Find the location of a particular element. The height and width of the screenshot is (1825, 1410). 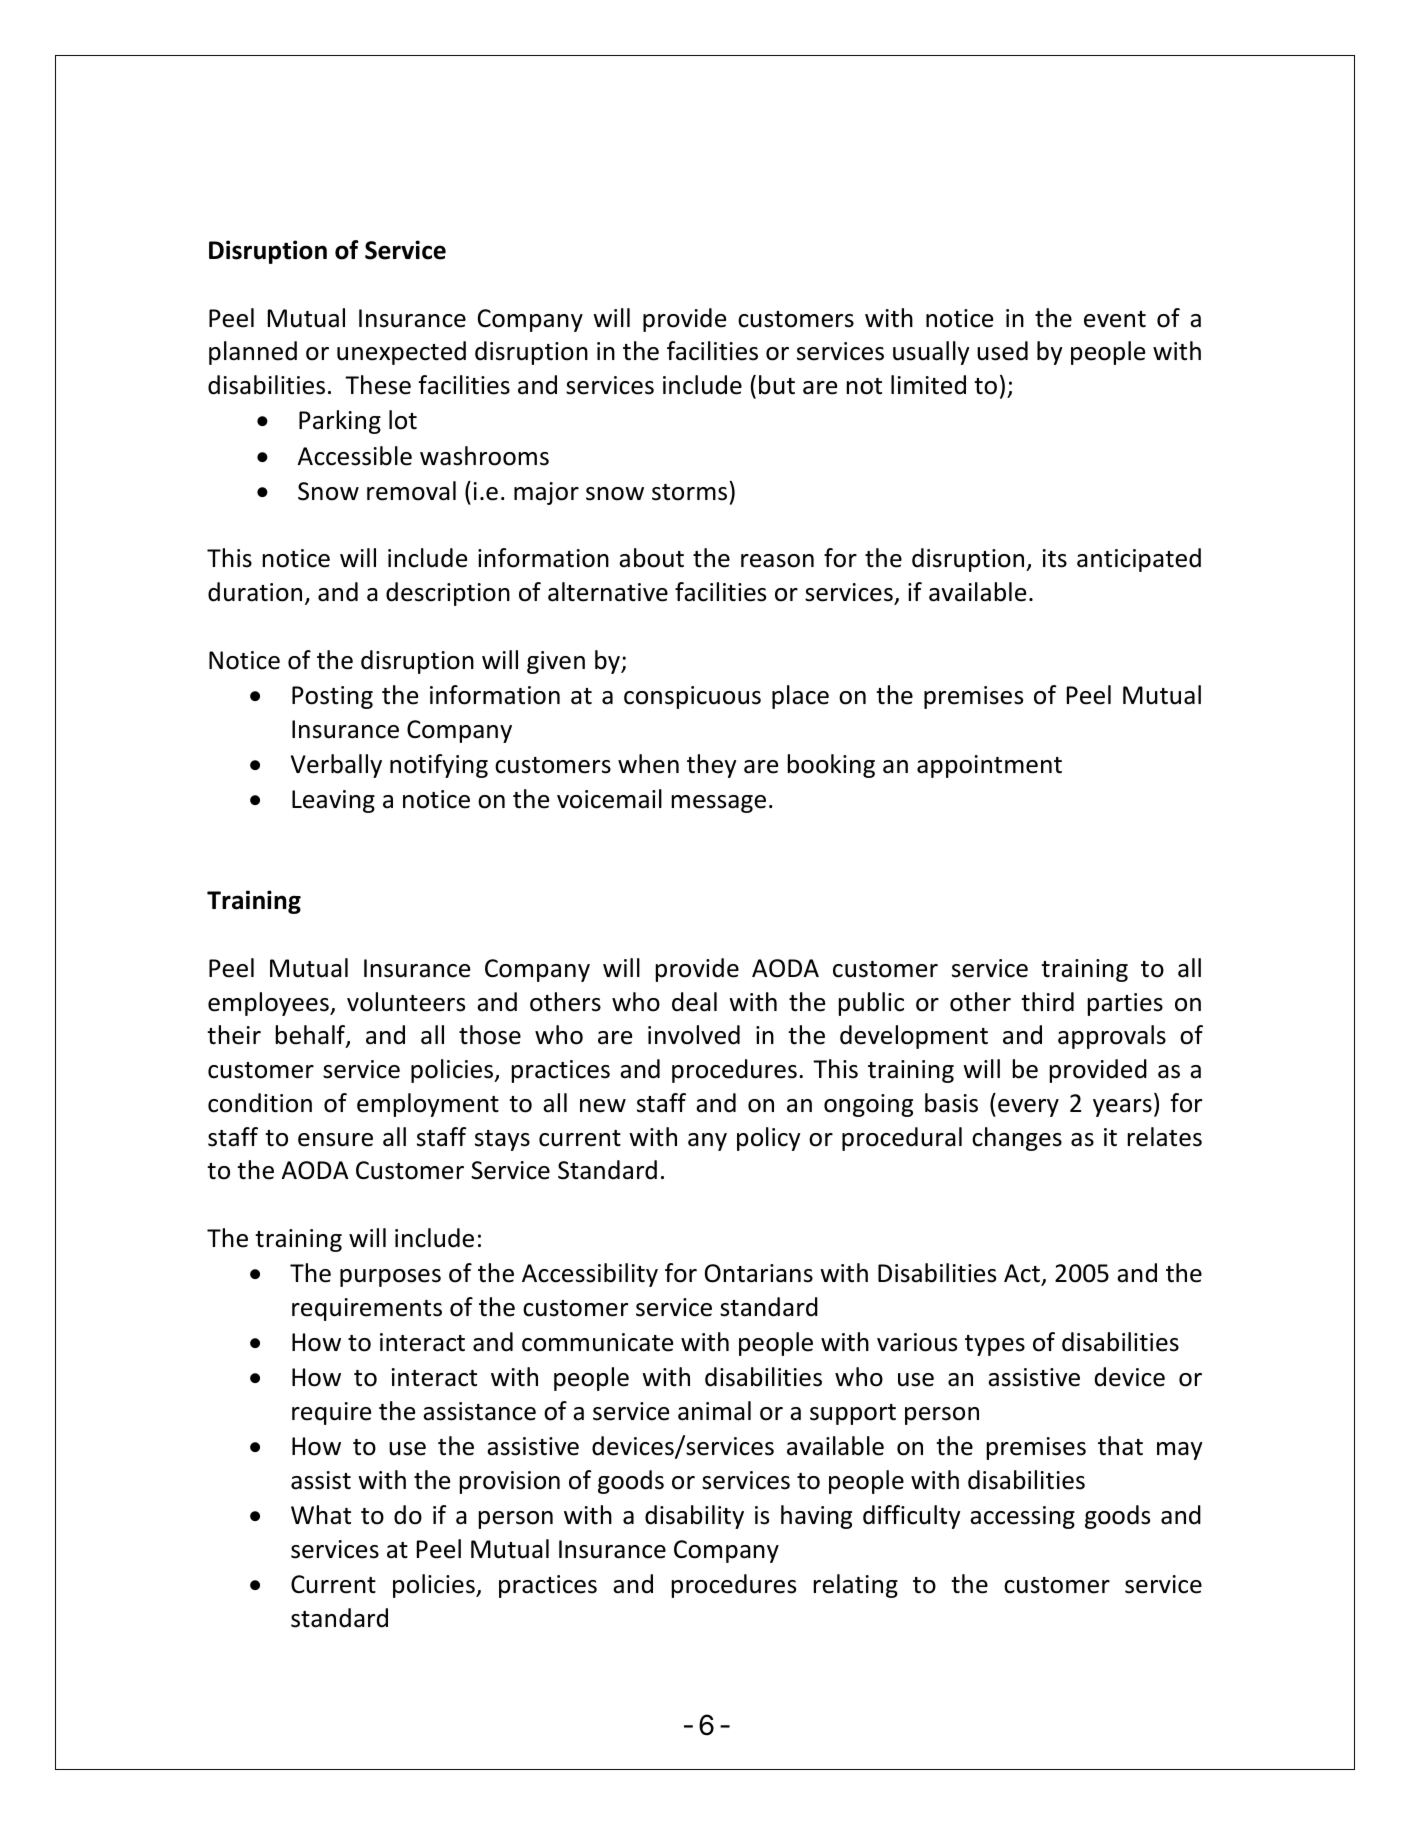

accessing is located at coordinates (1022, 1517).
